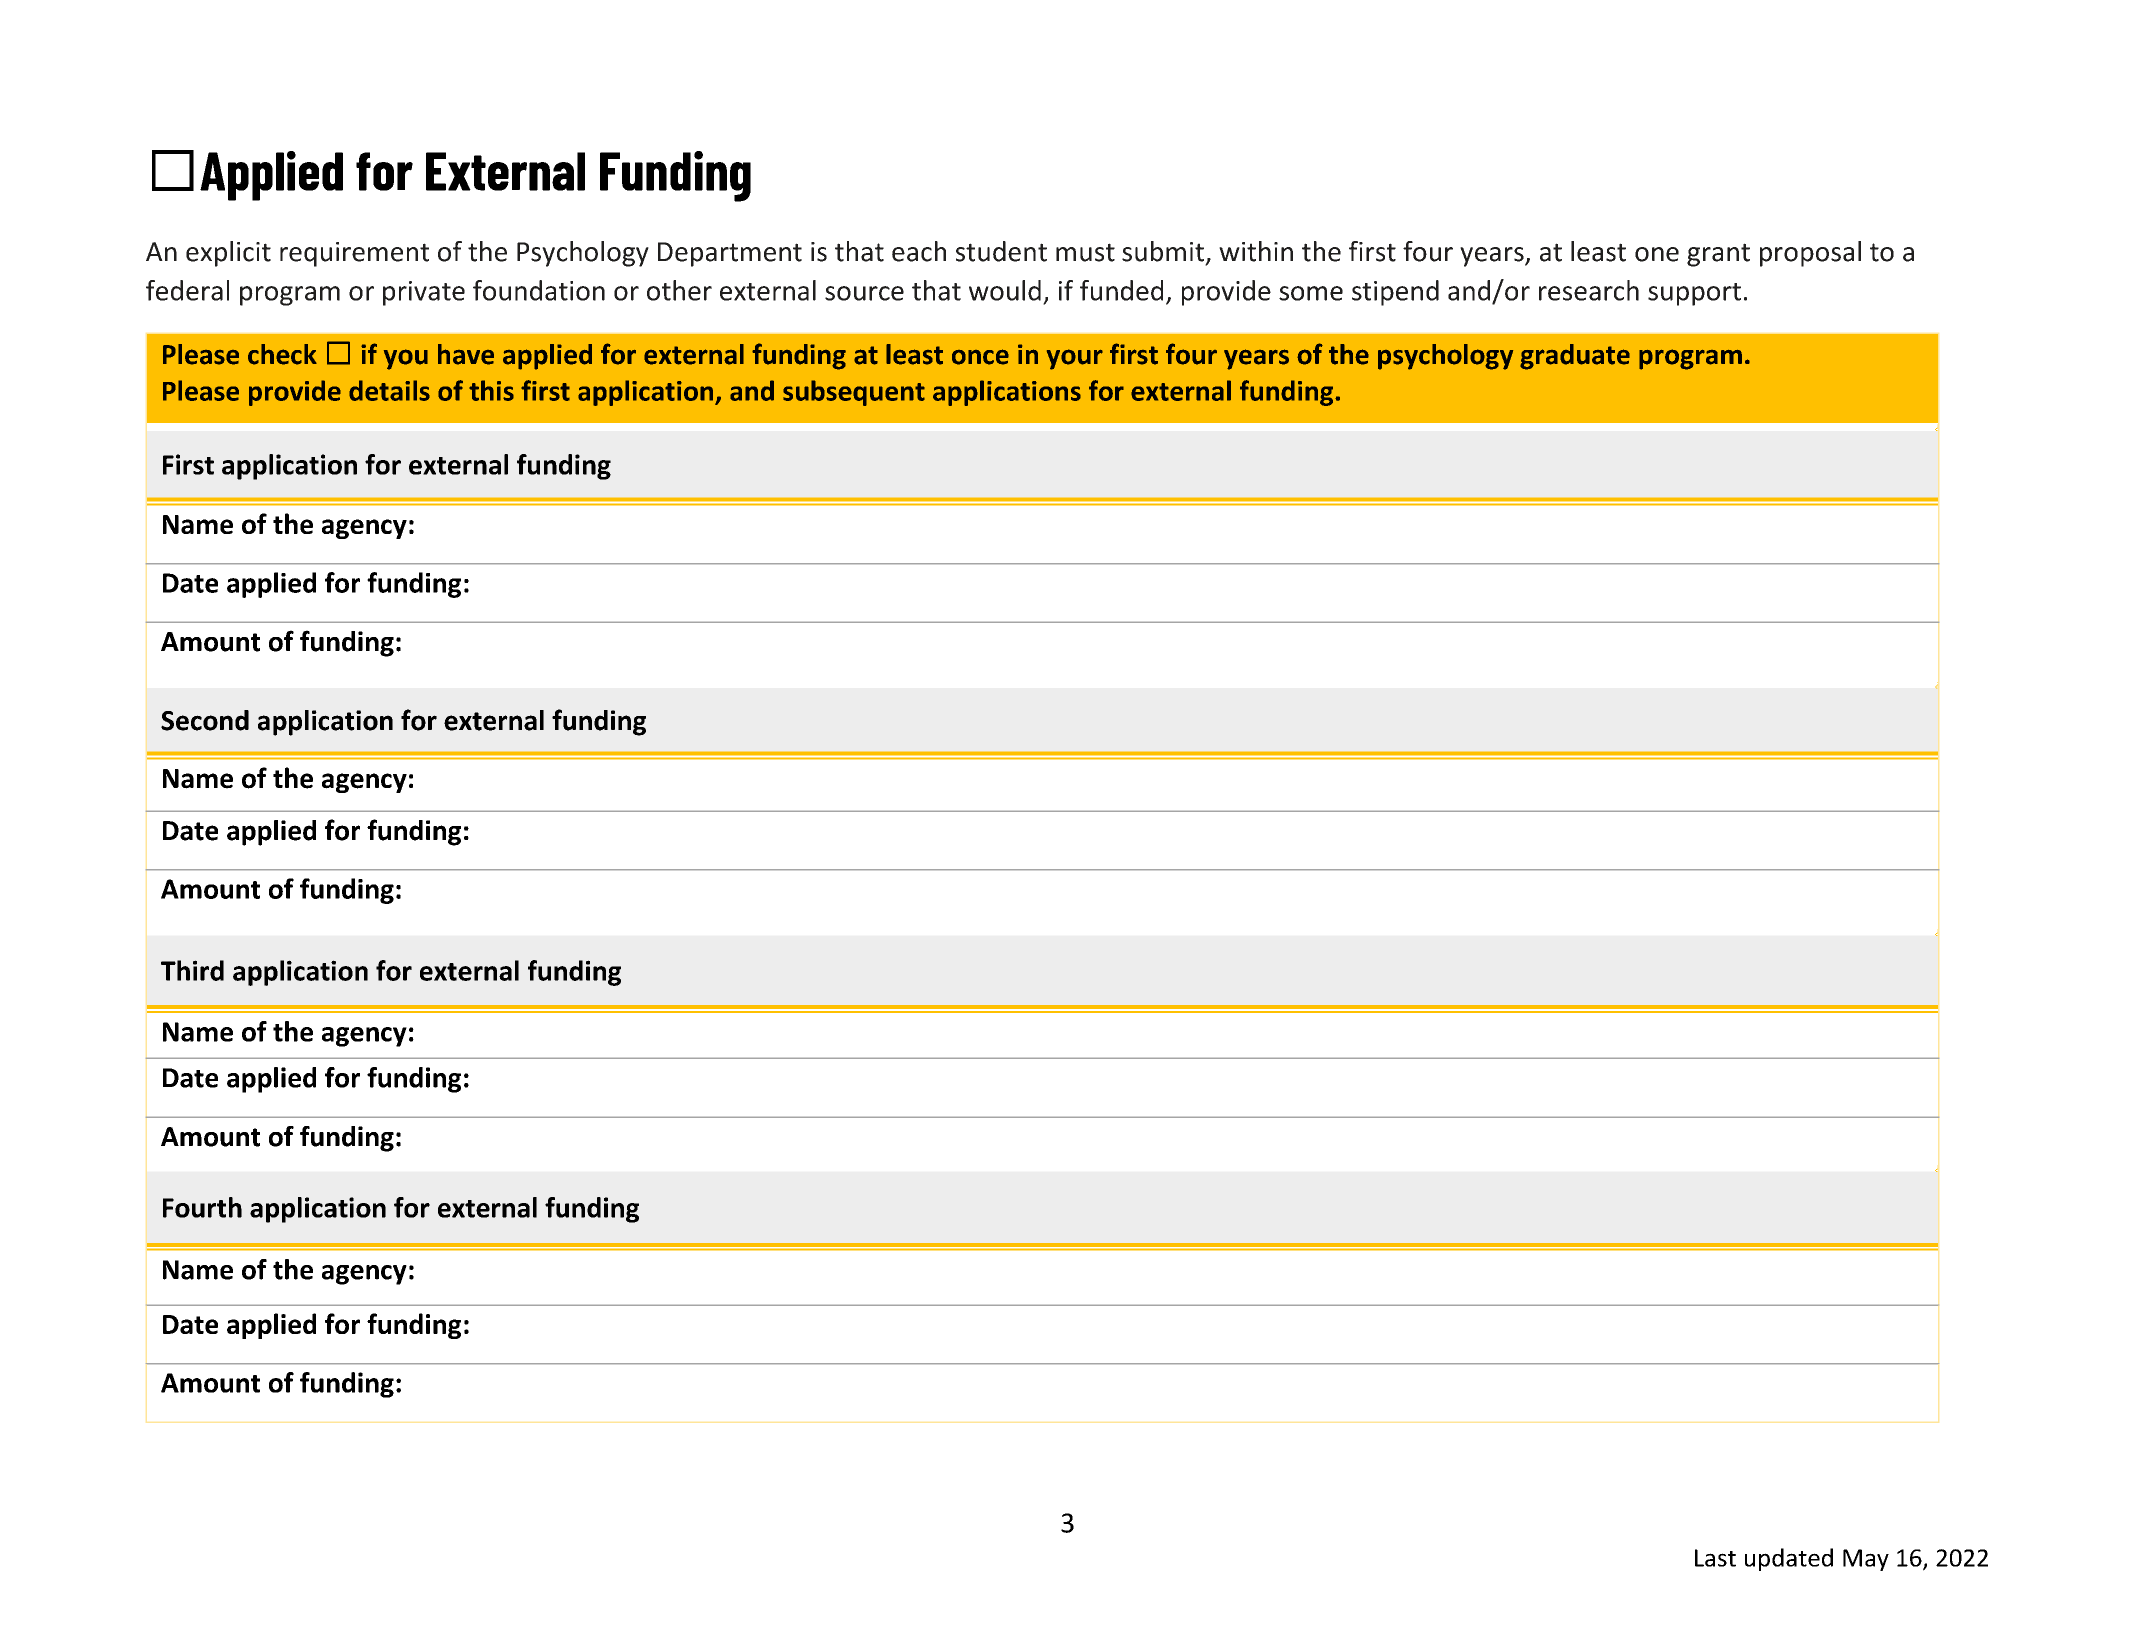 This screenshot has height=1650, width=2135. I want to click on support, so click(1694, 294).
